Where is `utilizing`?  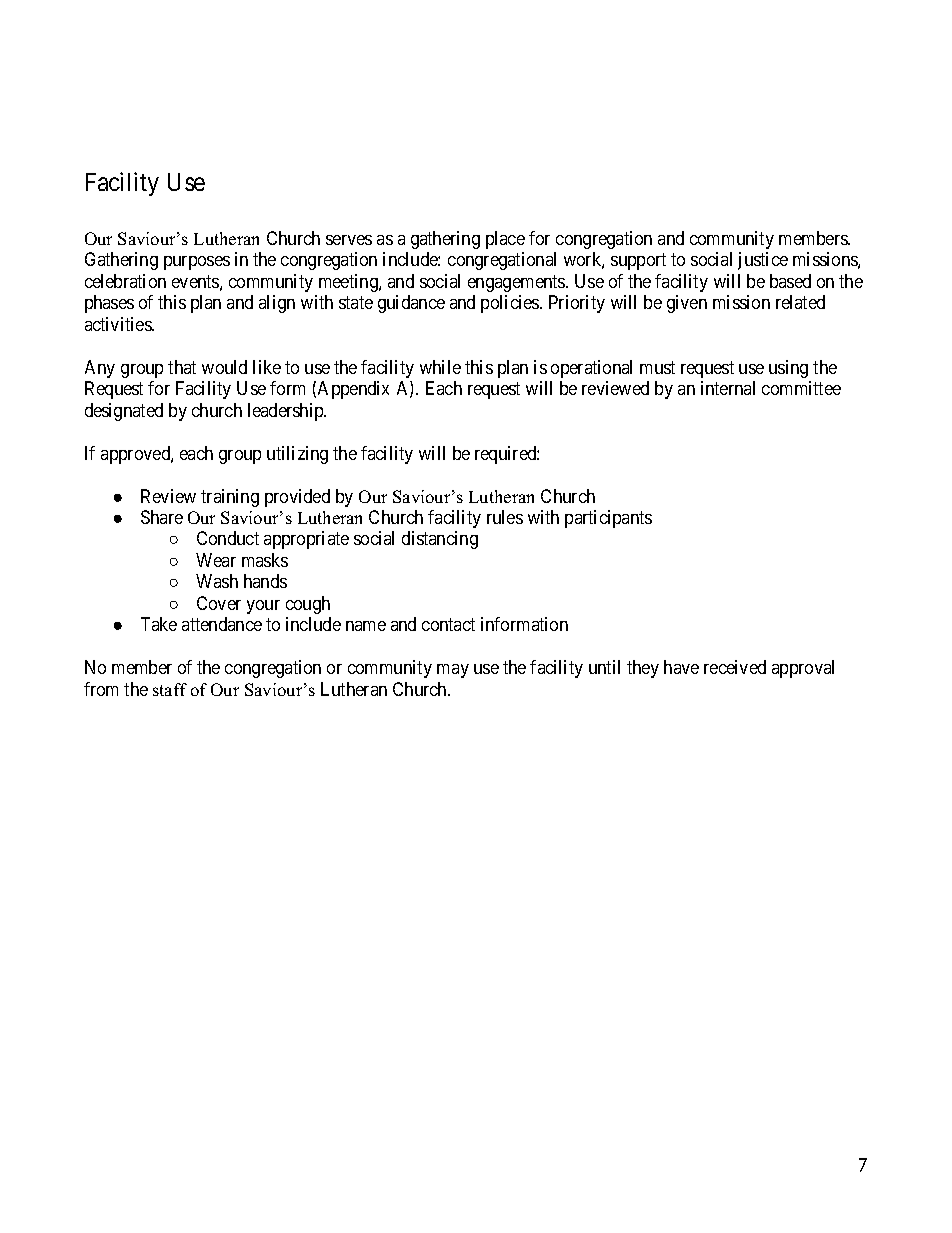 utilizing is located at coordinates (297, 455).
